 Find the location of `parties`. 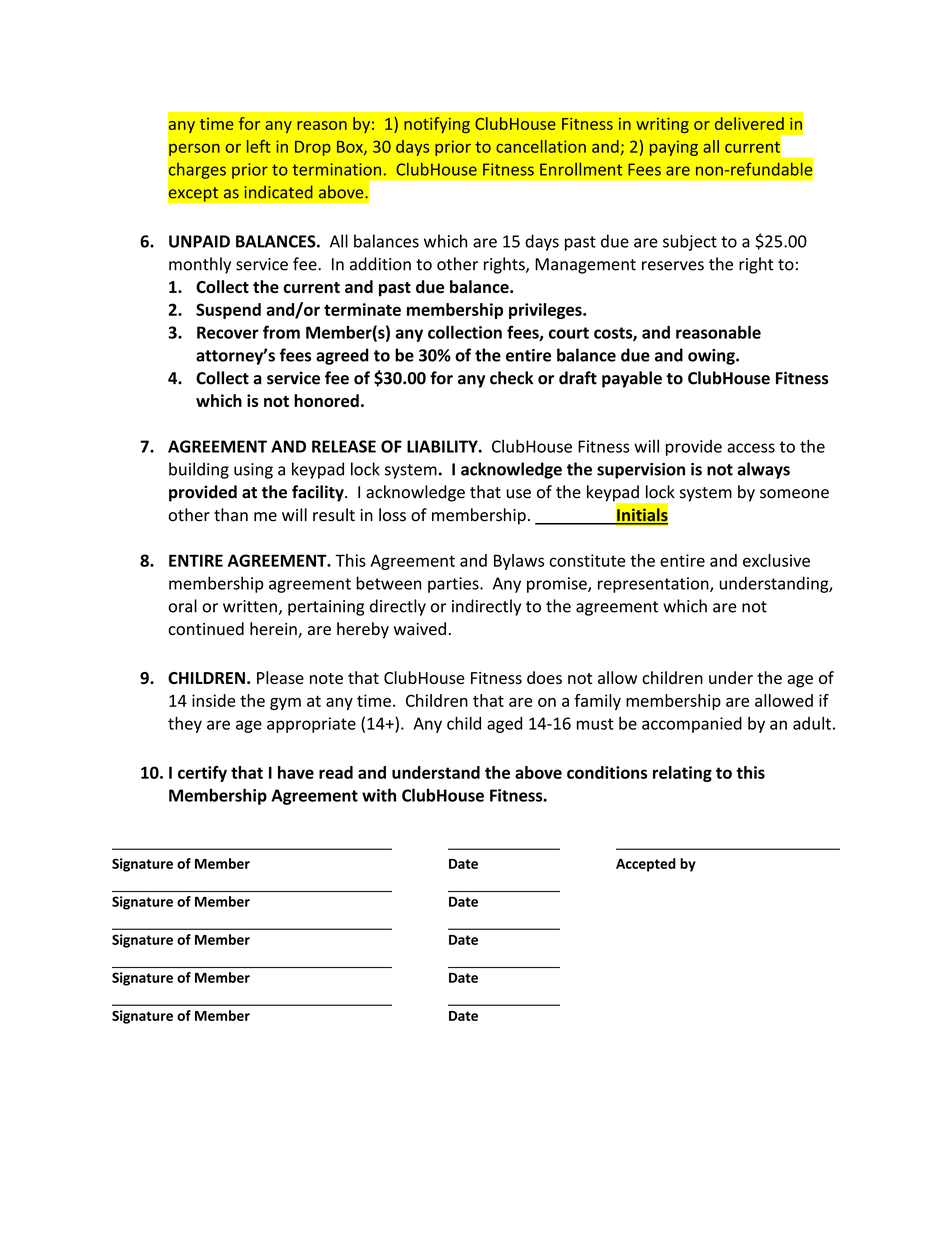

parties is located at coordinates (454, 585).
